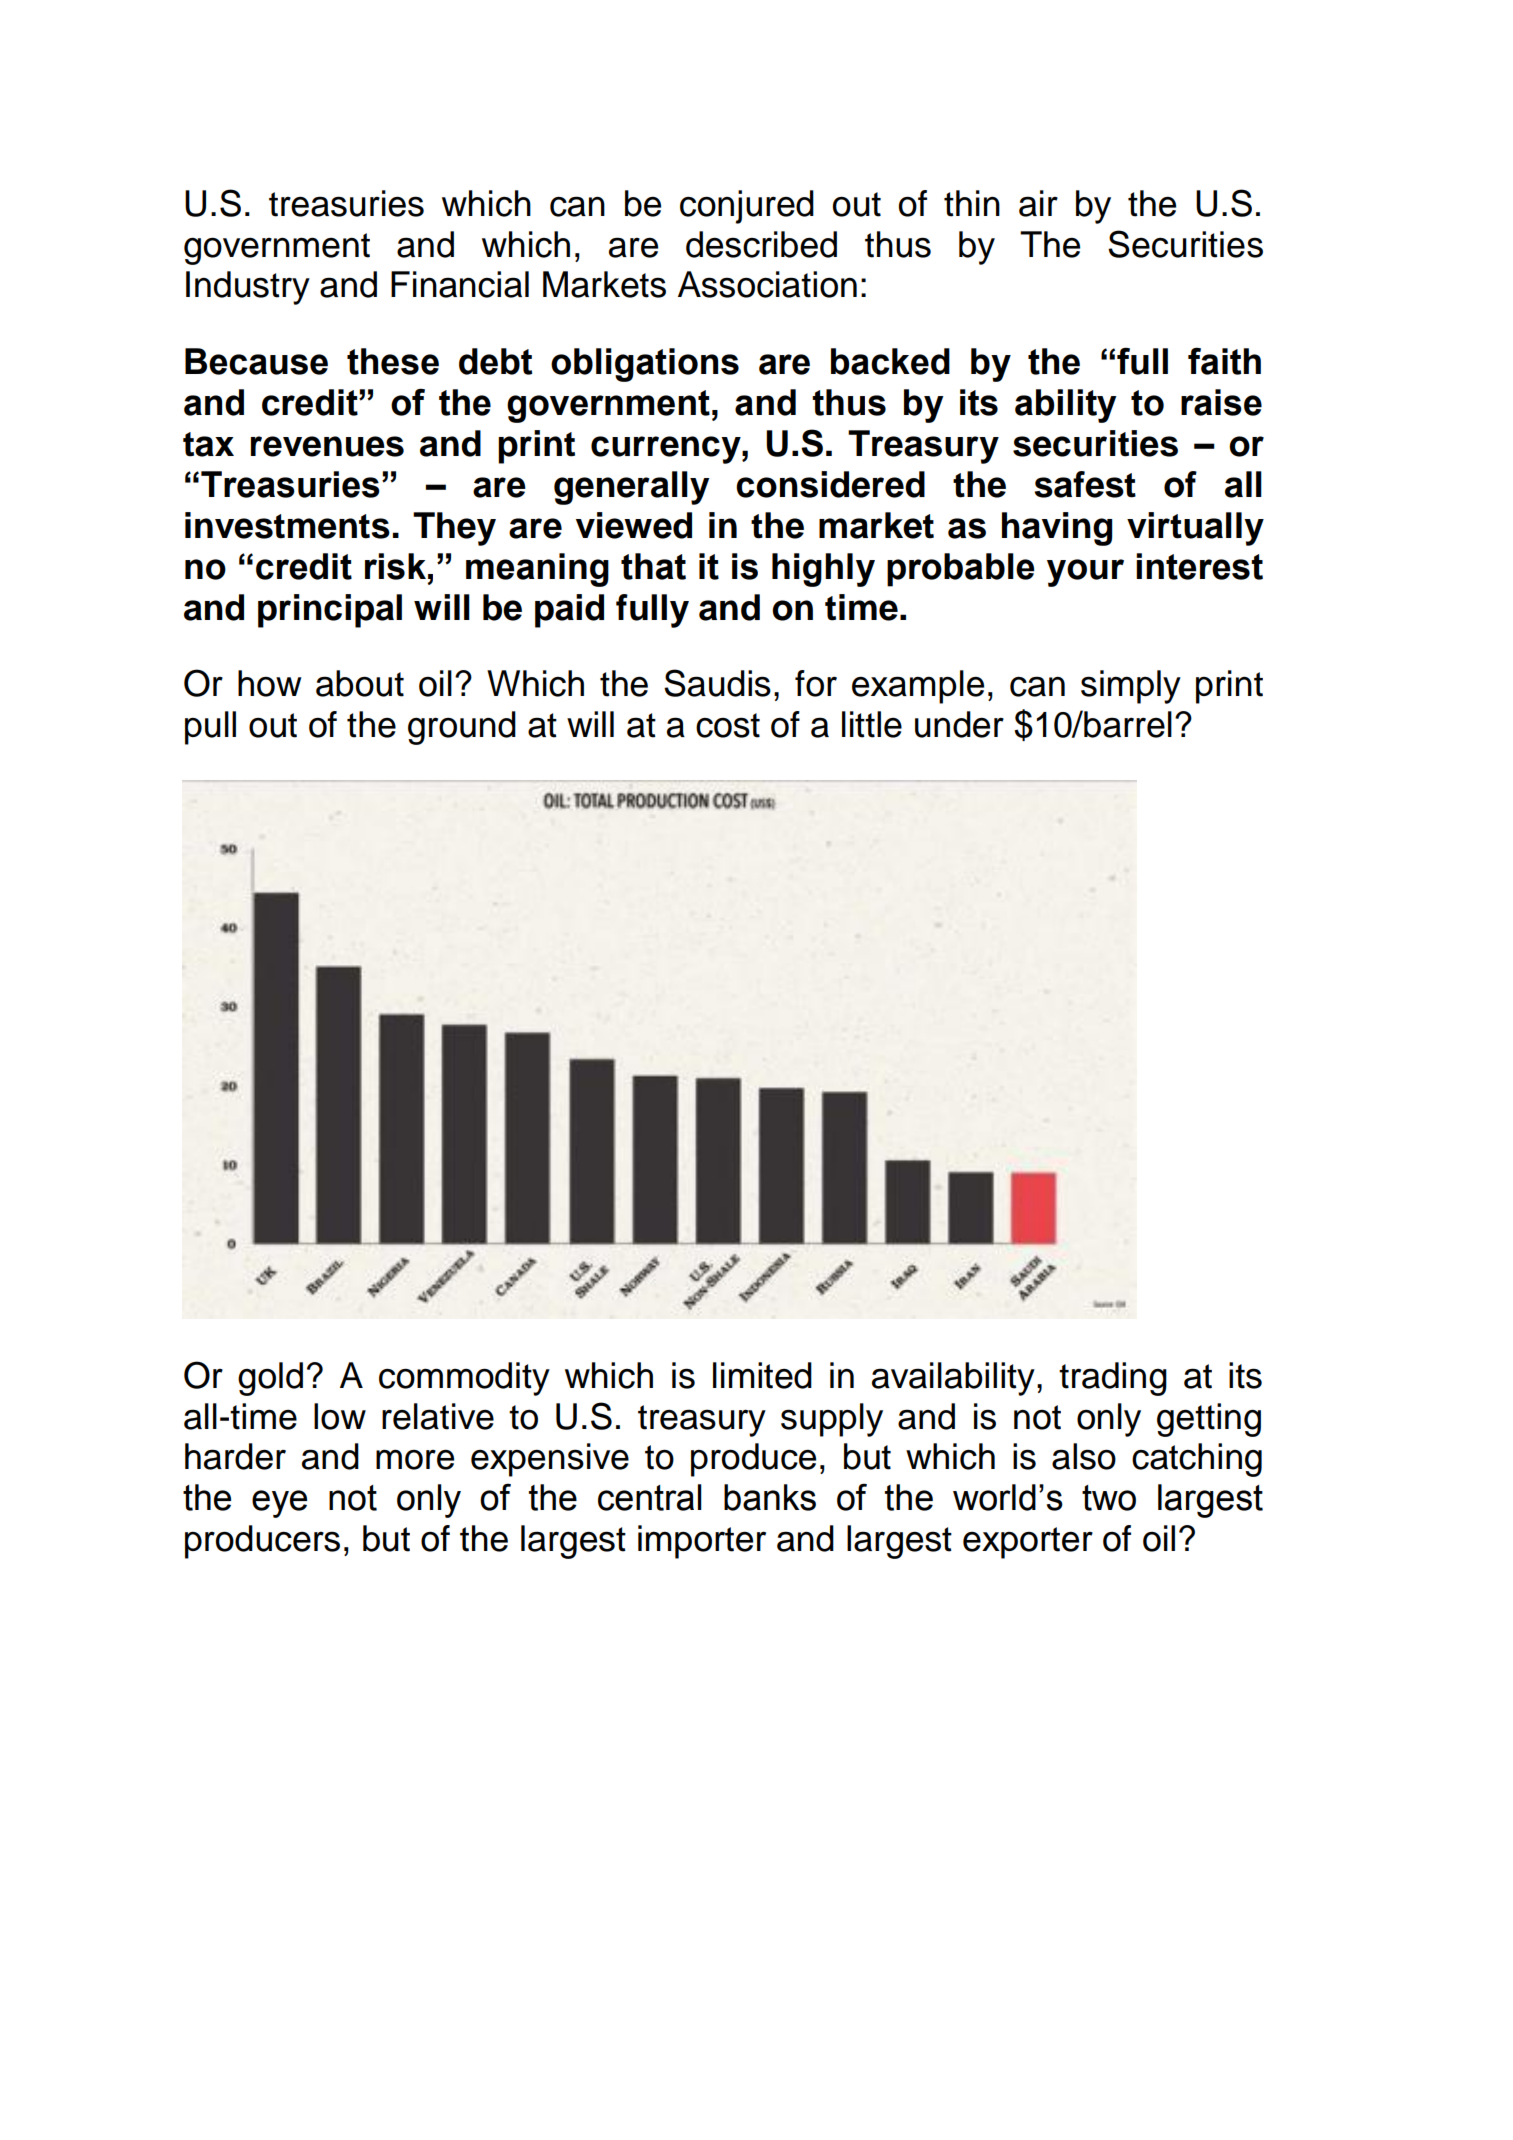 The image size is (1513, 2140). I want to click on gold, so click(270, 1379).
